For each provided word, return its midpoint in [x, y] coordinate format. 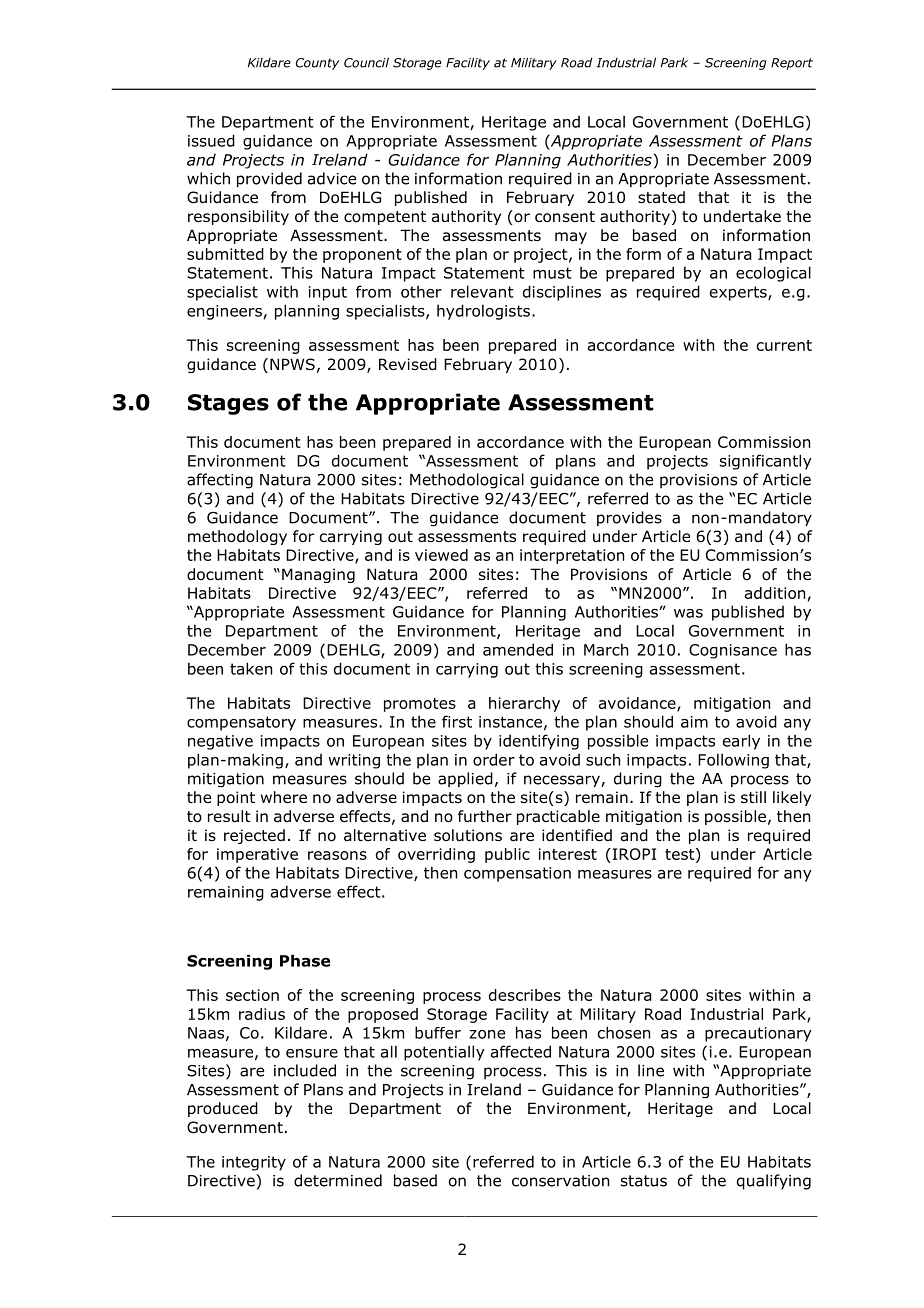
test [681, 855]
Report [792, 64]
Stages [228, 404]
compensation [517, 874]
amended [518, 649]
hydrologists [483, 312]
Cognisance [733, 651]
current [784, 345]
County [317, 64]
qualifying [774, 1182]
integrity [254, 1163]
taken [251, 668]
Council [366, 62]
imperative [257, 855]
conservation [560, 1181]
